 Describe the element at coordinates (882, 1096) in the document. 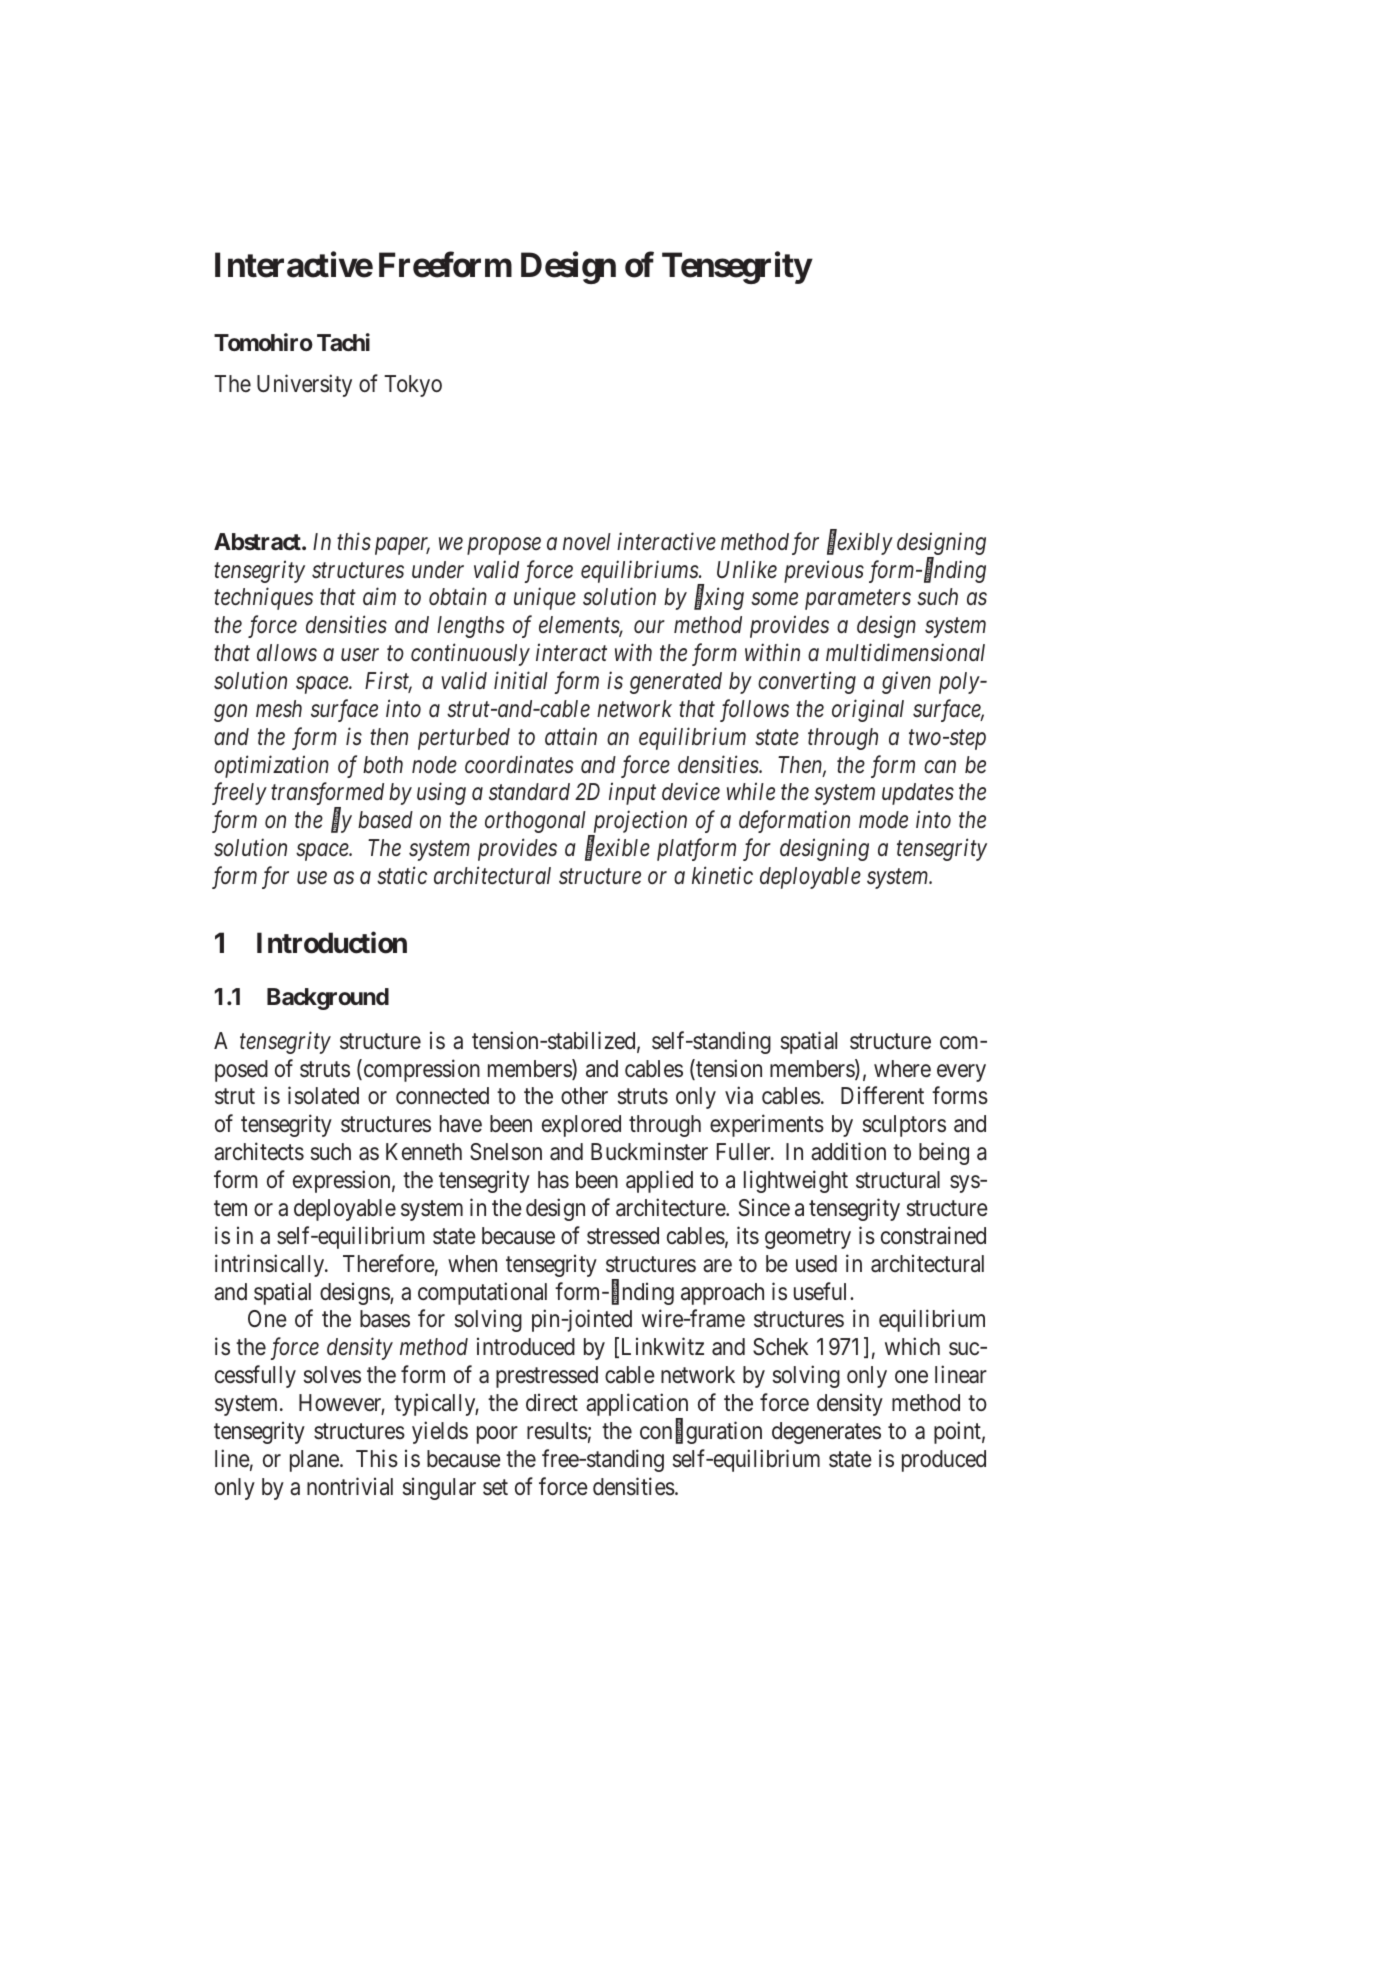

I see `Different` at that location.
